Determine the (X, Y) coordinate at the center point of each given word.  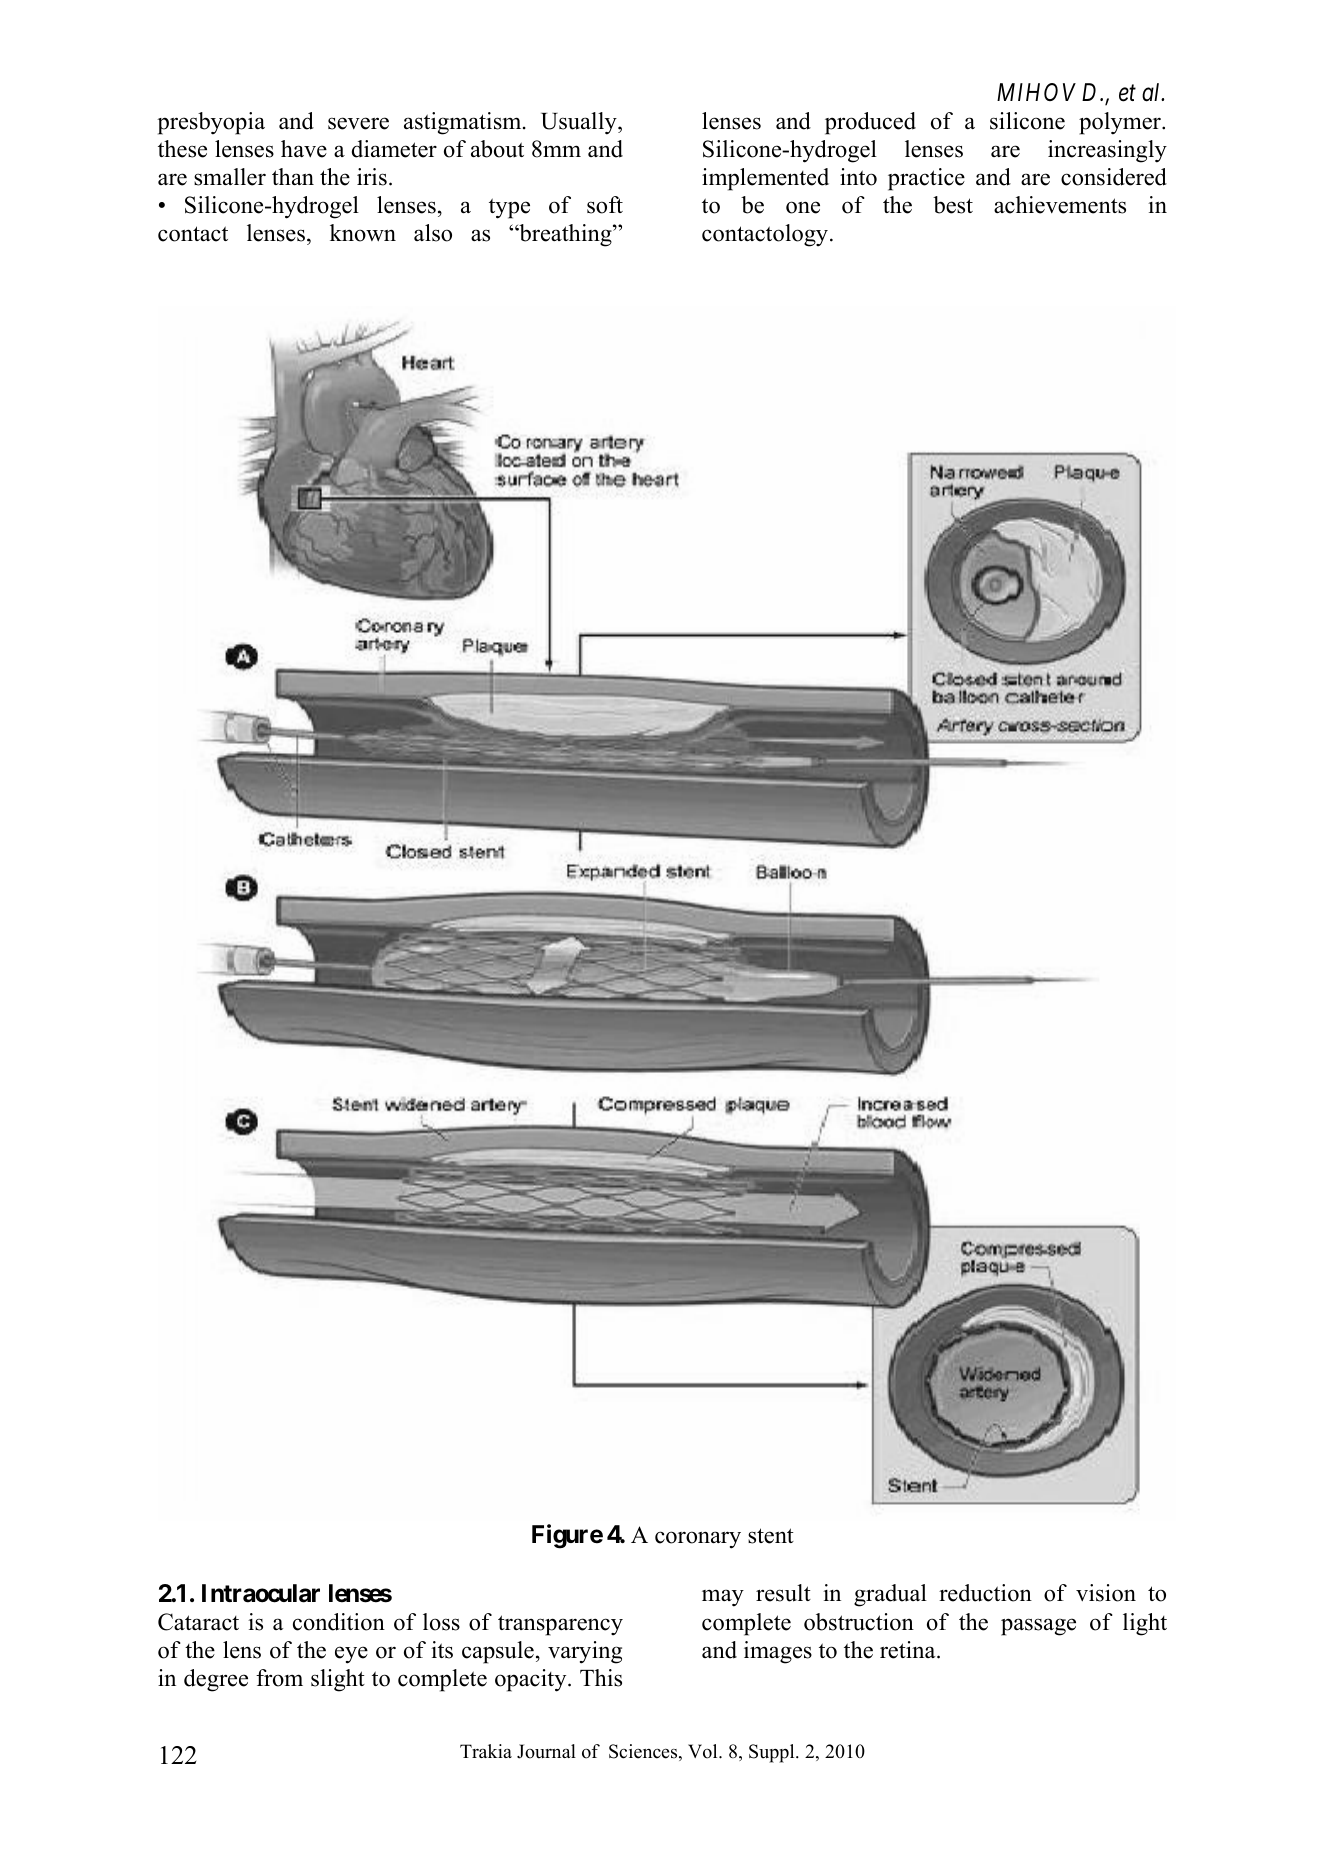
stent (771, 1536)
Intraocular (261, 1593)
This (601, 1678)
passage (1038, 1627)
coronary (698, 1540)
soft (605, 205)
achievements (1060, 205)
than (293, 176)
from (279, 1678)
